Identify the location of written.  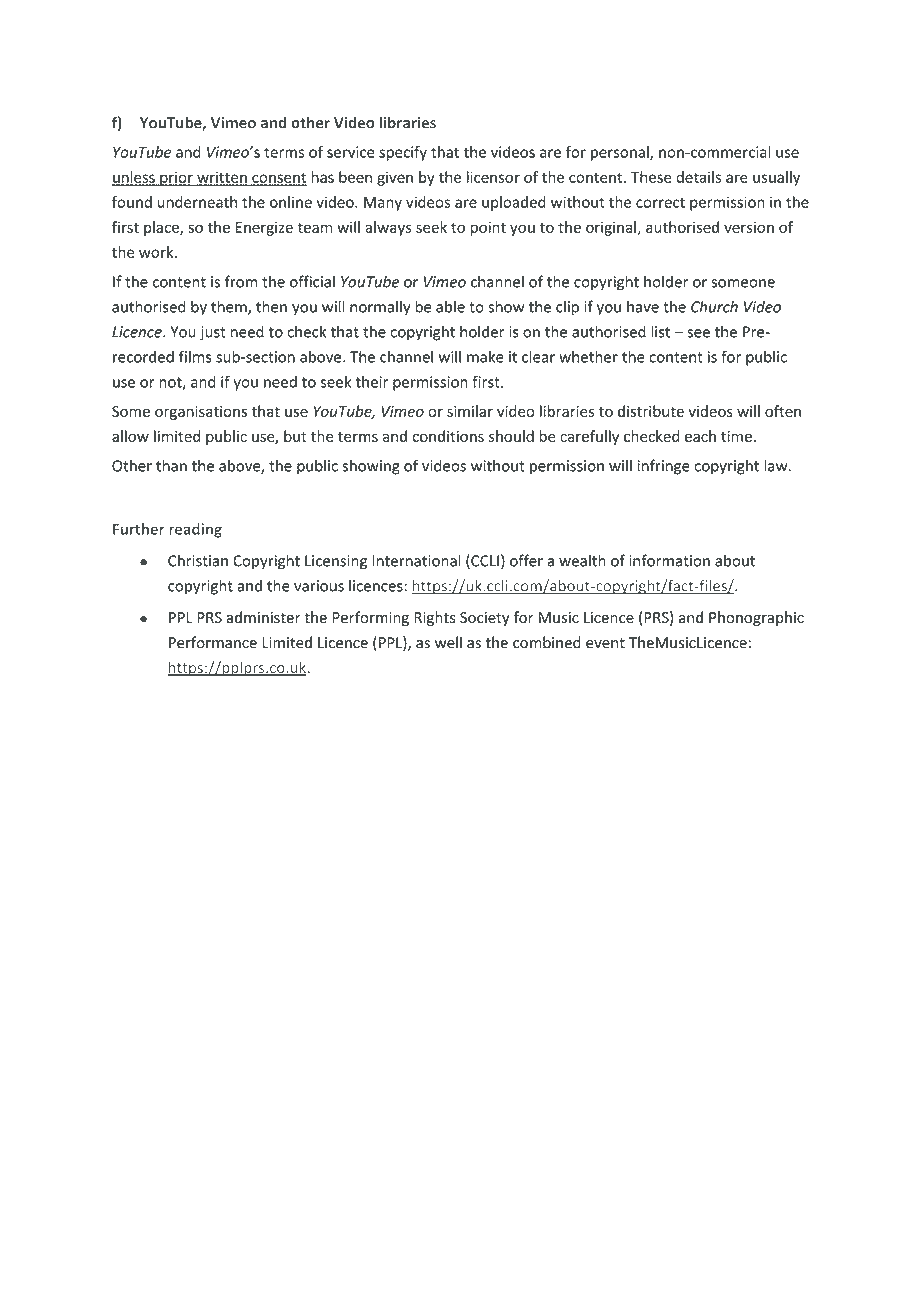
(222, 178).
